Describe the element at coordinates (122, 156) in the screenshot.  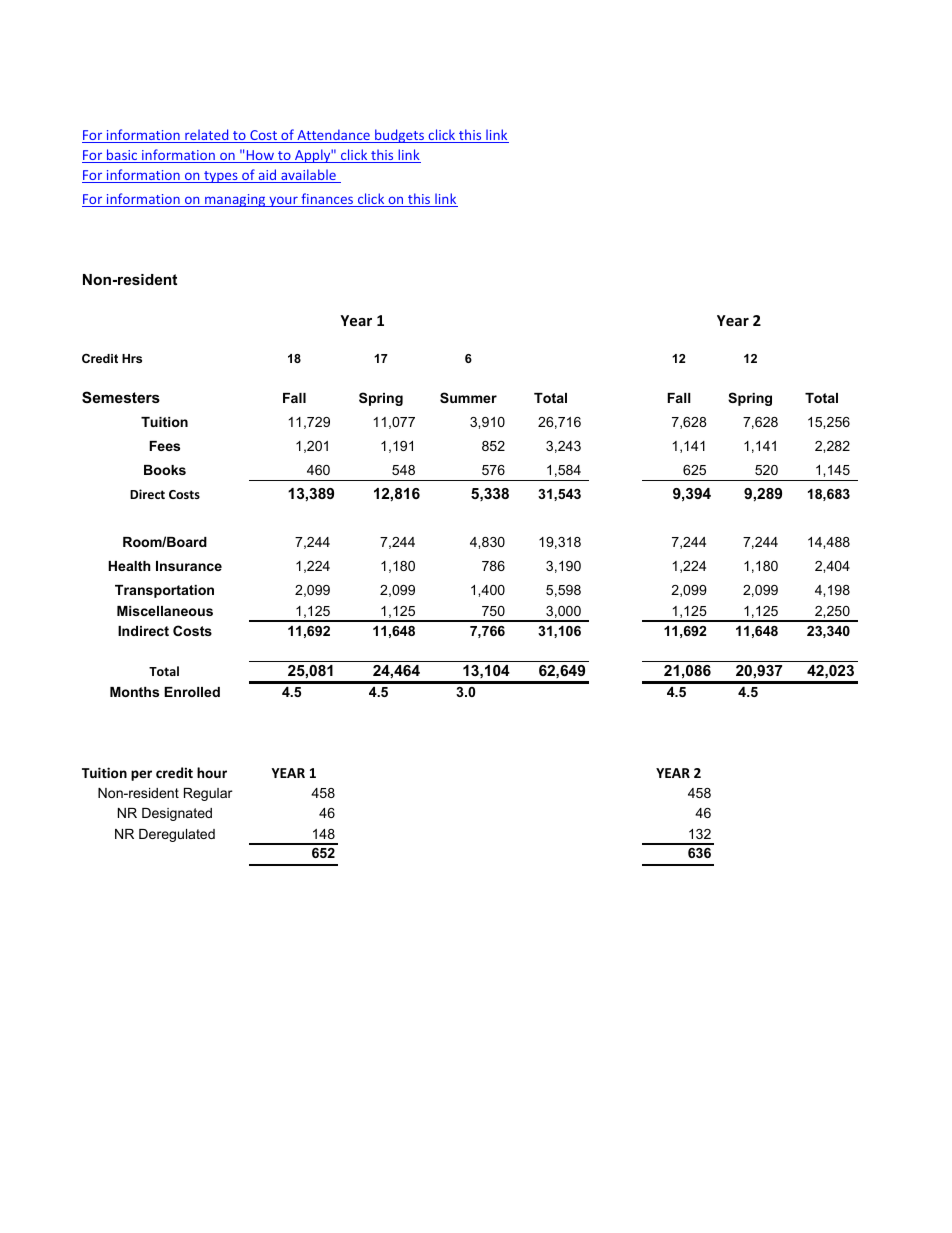
I see `basic` at that location.
